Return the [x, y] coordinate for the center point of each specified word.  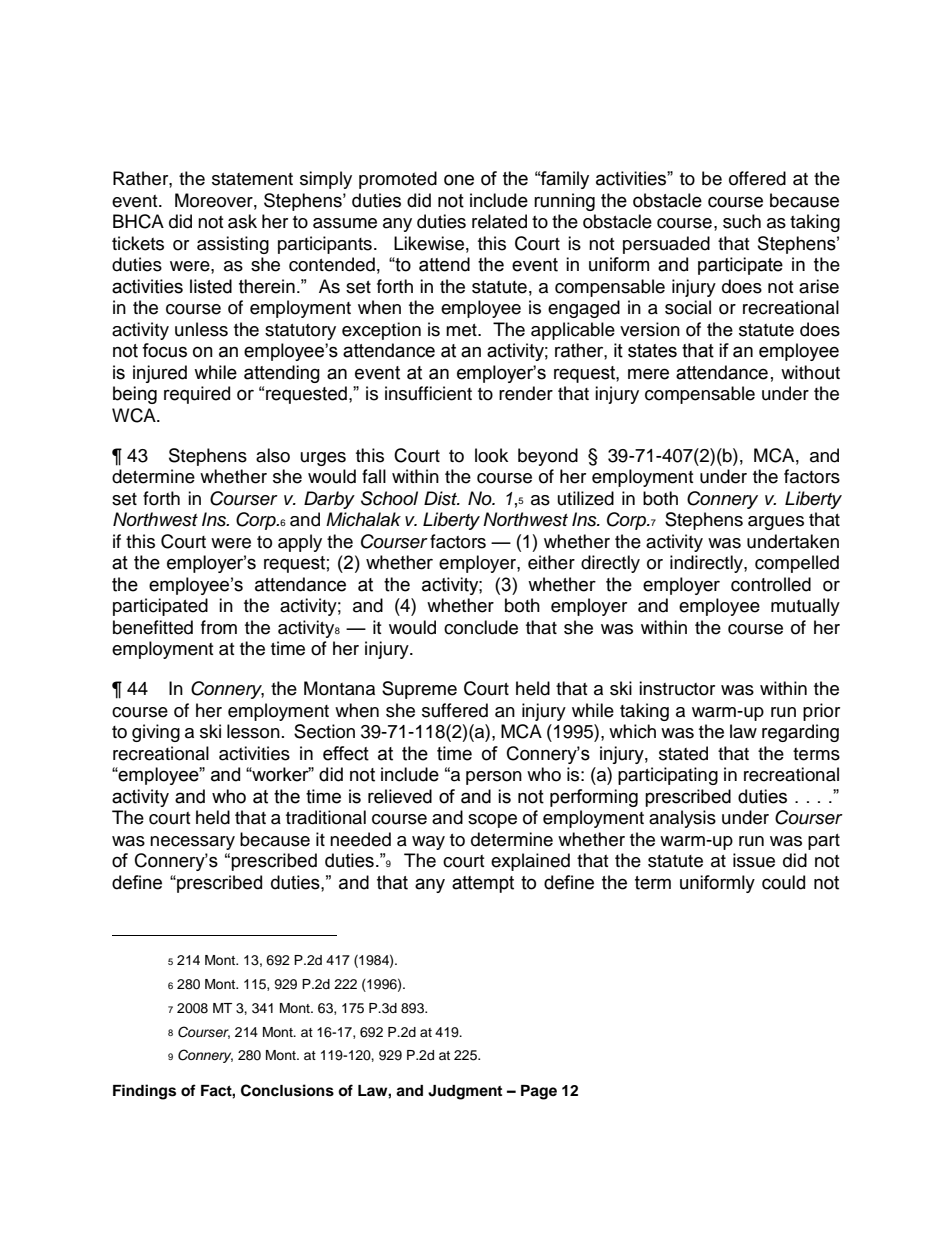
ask [242, 221]
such [742, 221]
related [499, 221]
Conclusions [287, 1090]
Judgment [465, 1092]
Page [539, 1092]
